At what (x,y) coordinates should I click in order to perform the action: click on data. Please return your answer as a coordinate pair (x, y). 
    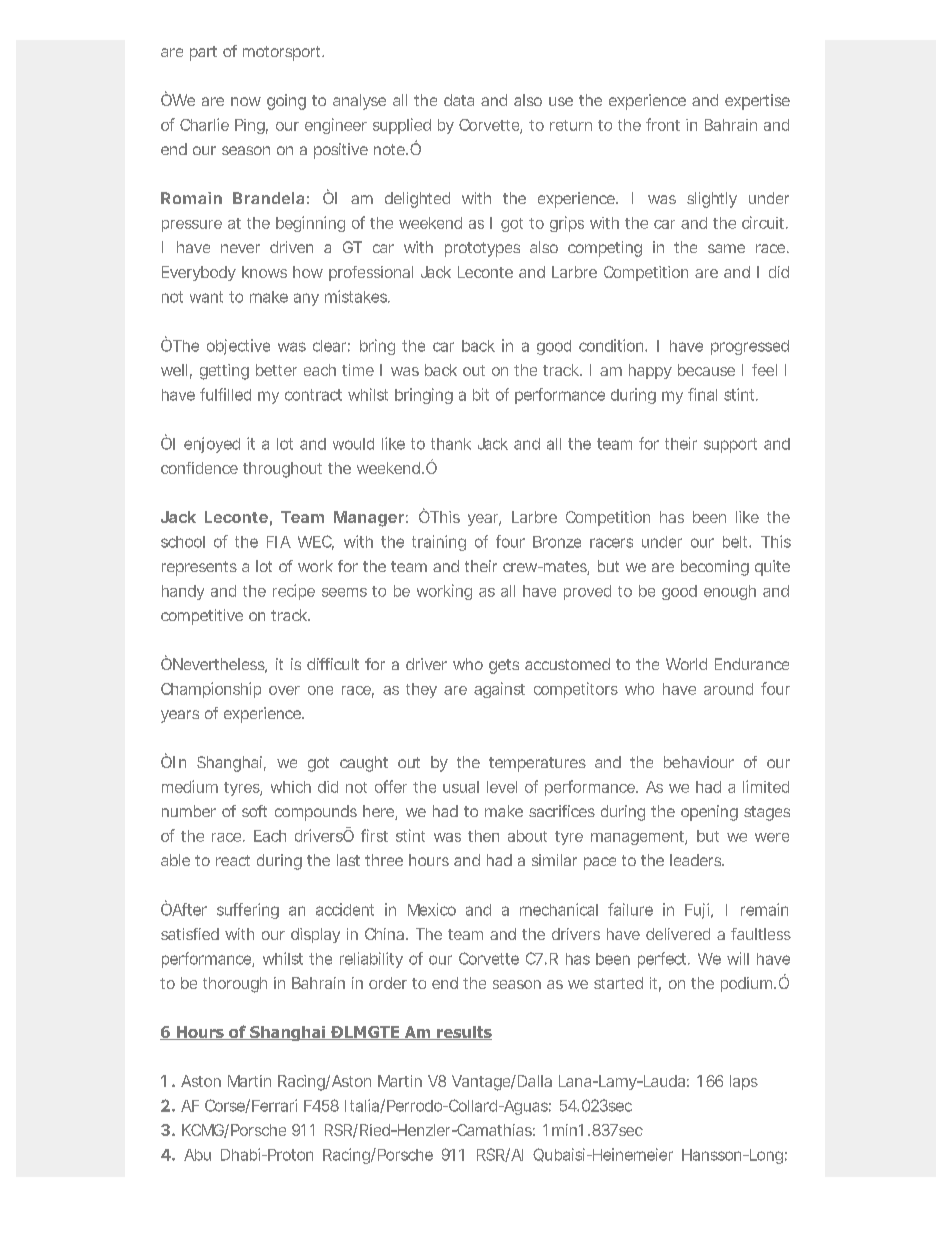
    Looking at the image, I should click on (459, 100).
